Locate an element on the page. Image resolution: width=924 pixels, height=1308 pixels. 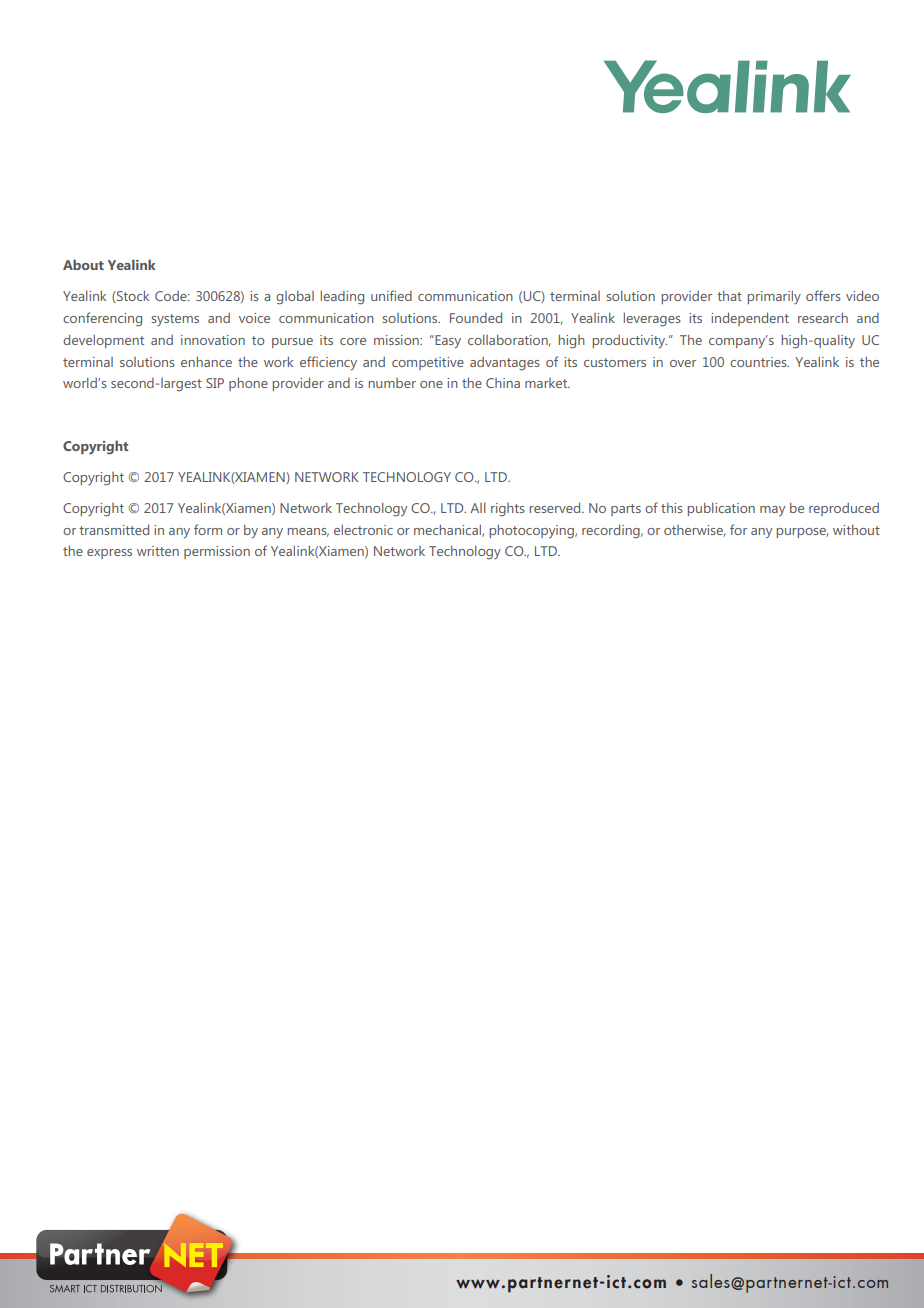
photocopying is located at coordinates (533, 531).
